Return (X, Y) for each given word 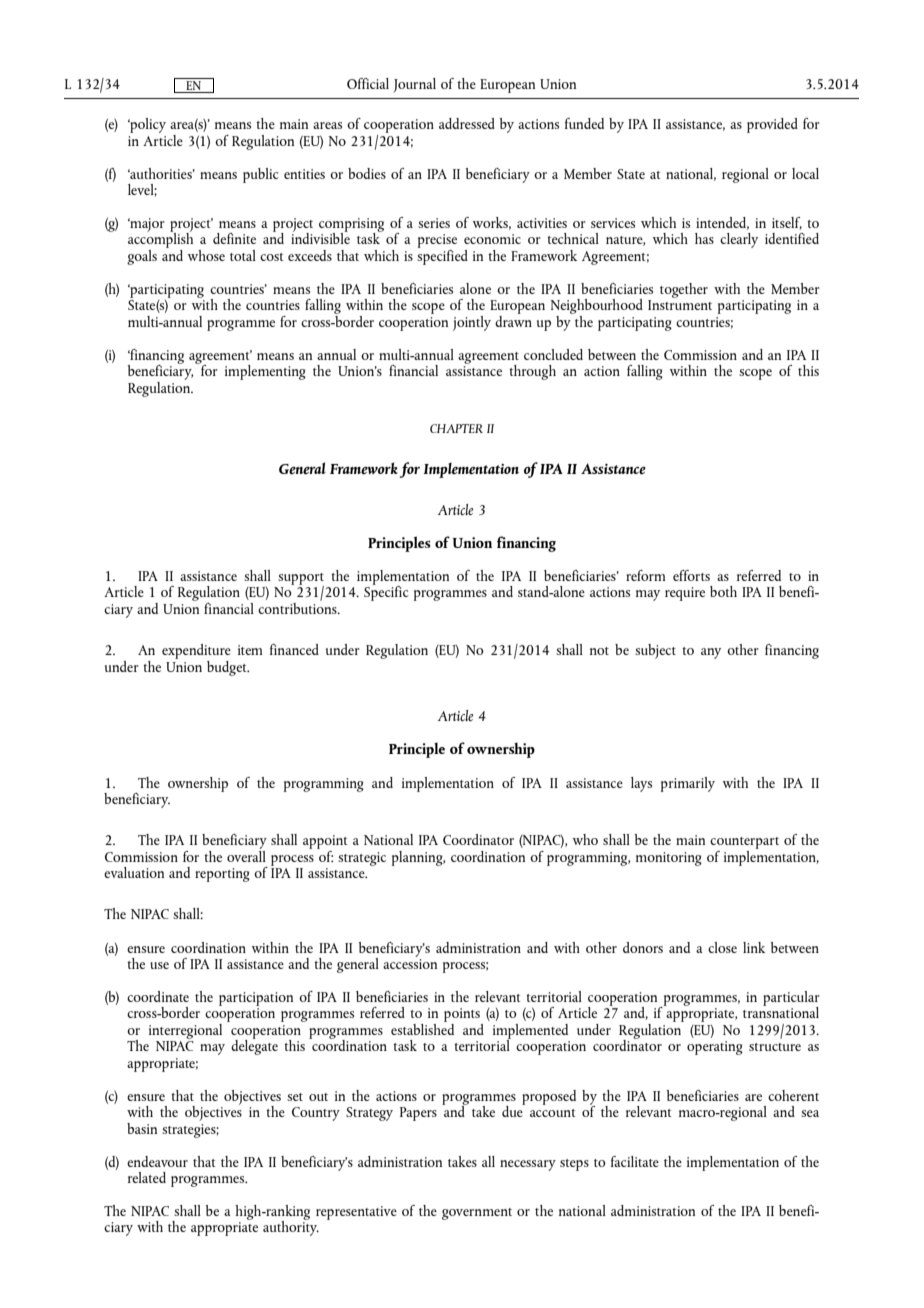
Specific (386, 592)
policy (147, 125)
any (711, 653)
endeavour (157, 1161)
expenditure (196, 651)
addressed (467, 123)
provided (772, 125)
